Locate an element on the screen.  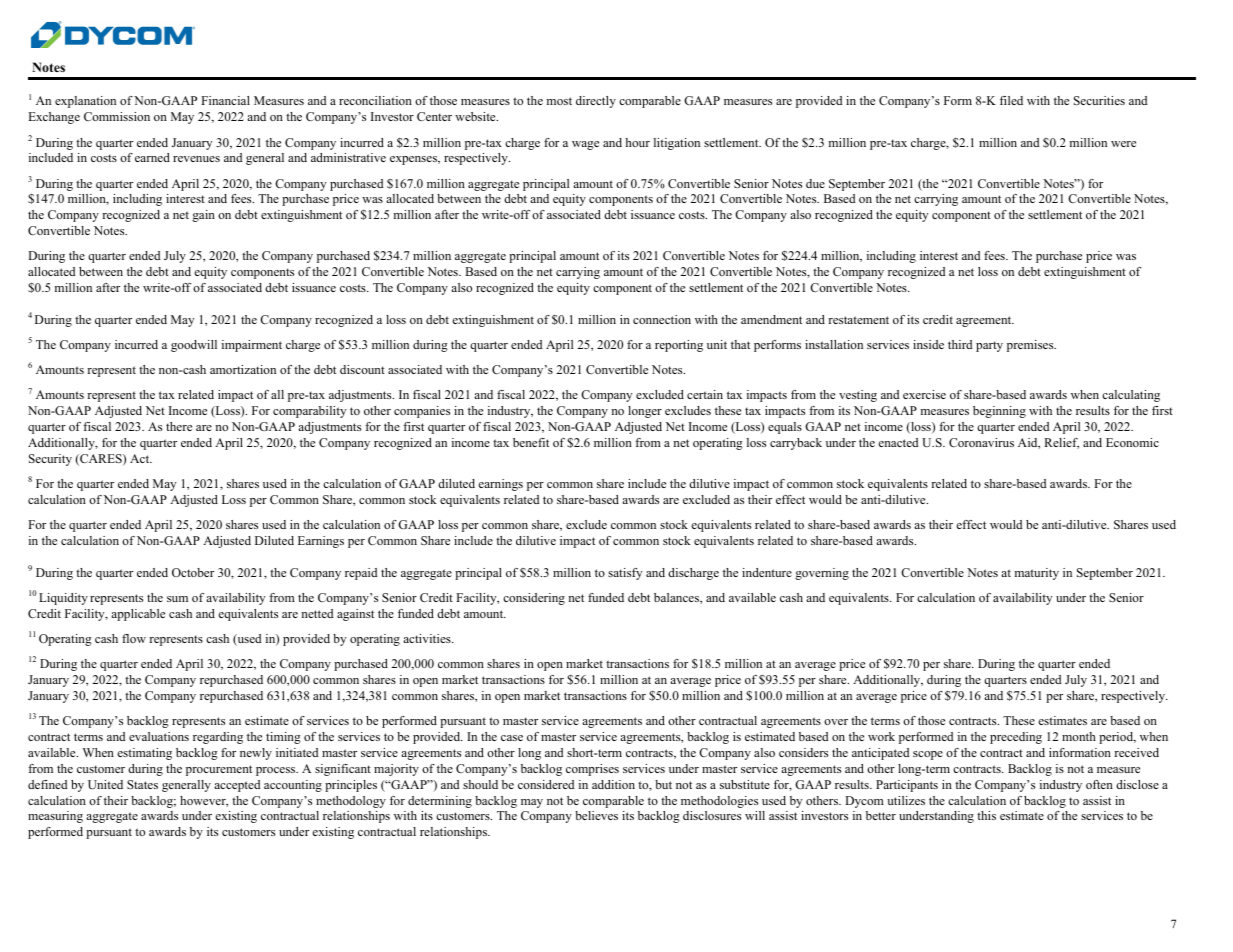
maturity is located at coordinates (1036, 574).
